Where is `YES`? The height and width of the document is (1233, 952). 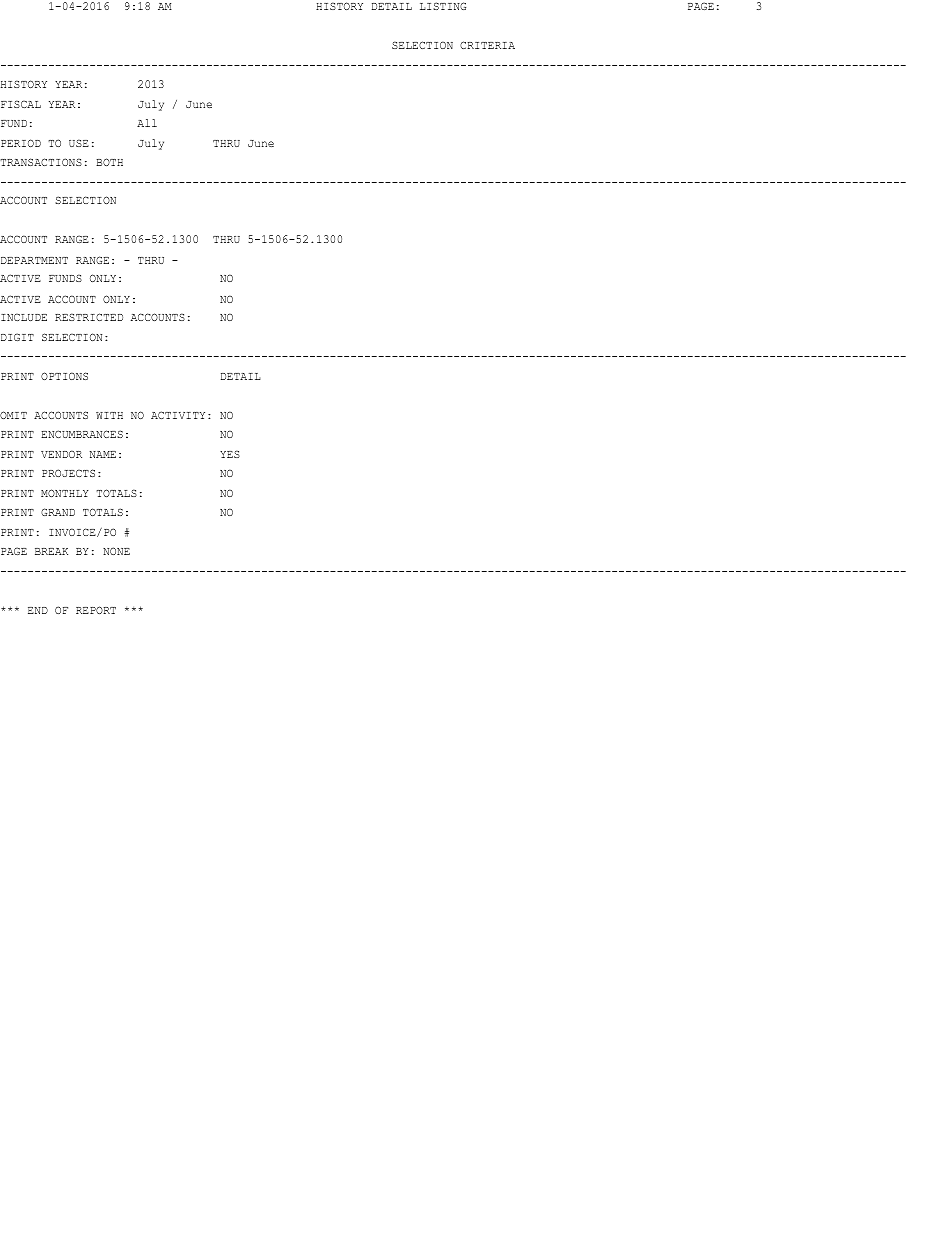
YES is located at coordinates (230, 454).
